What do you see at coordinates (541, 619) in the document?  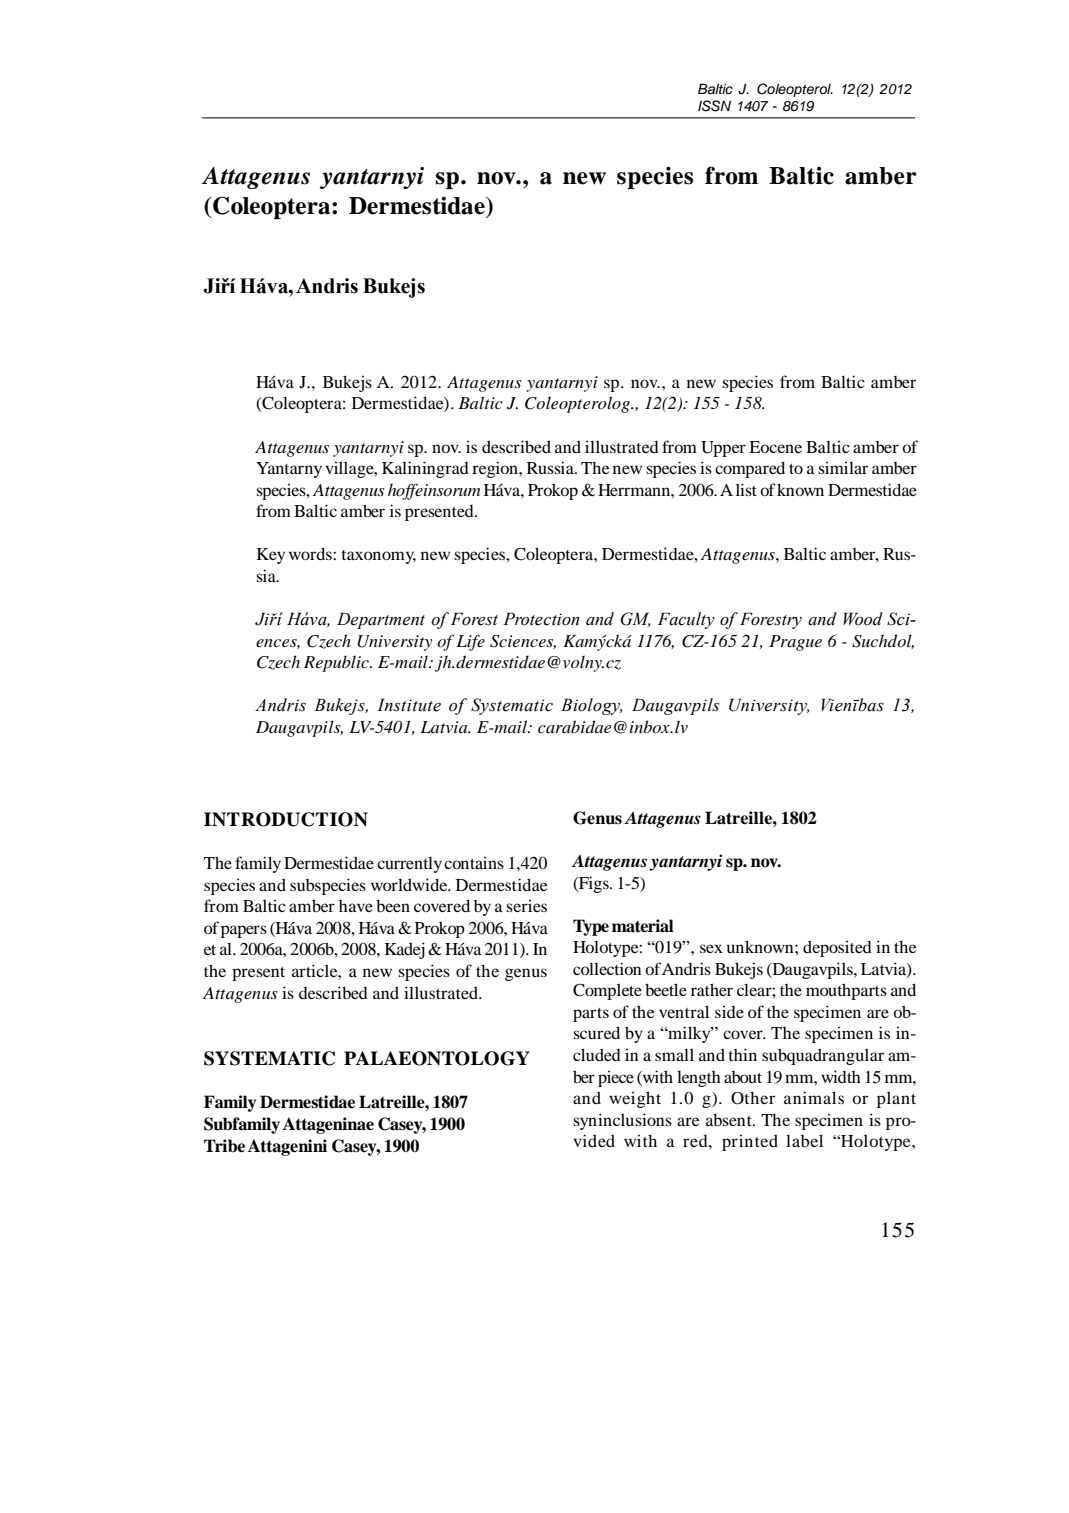 I see `Protection` at bounding box center [541, 619].
